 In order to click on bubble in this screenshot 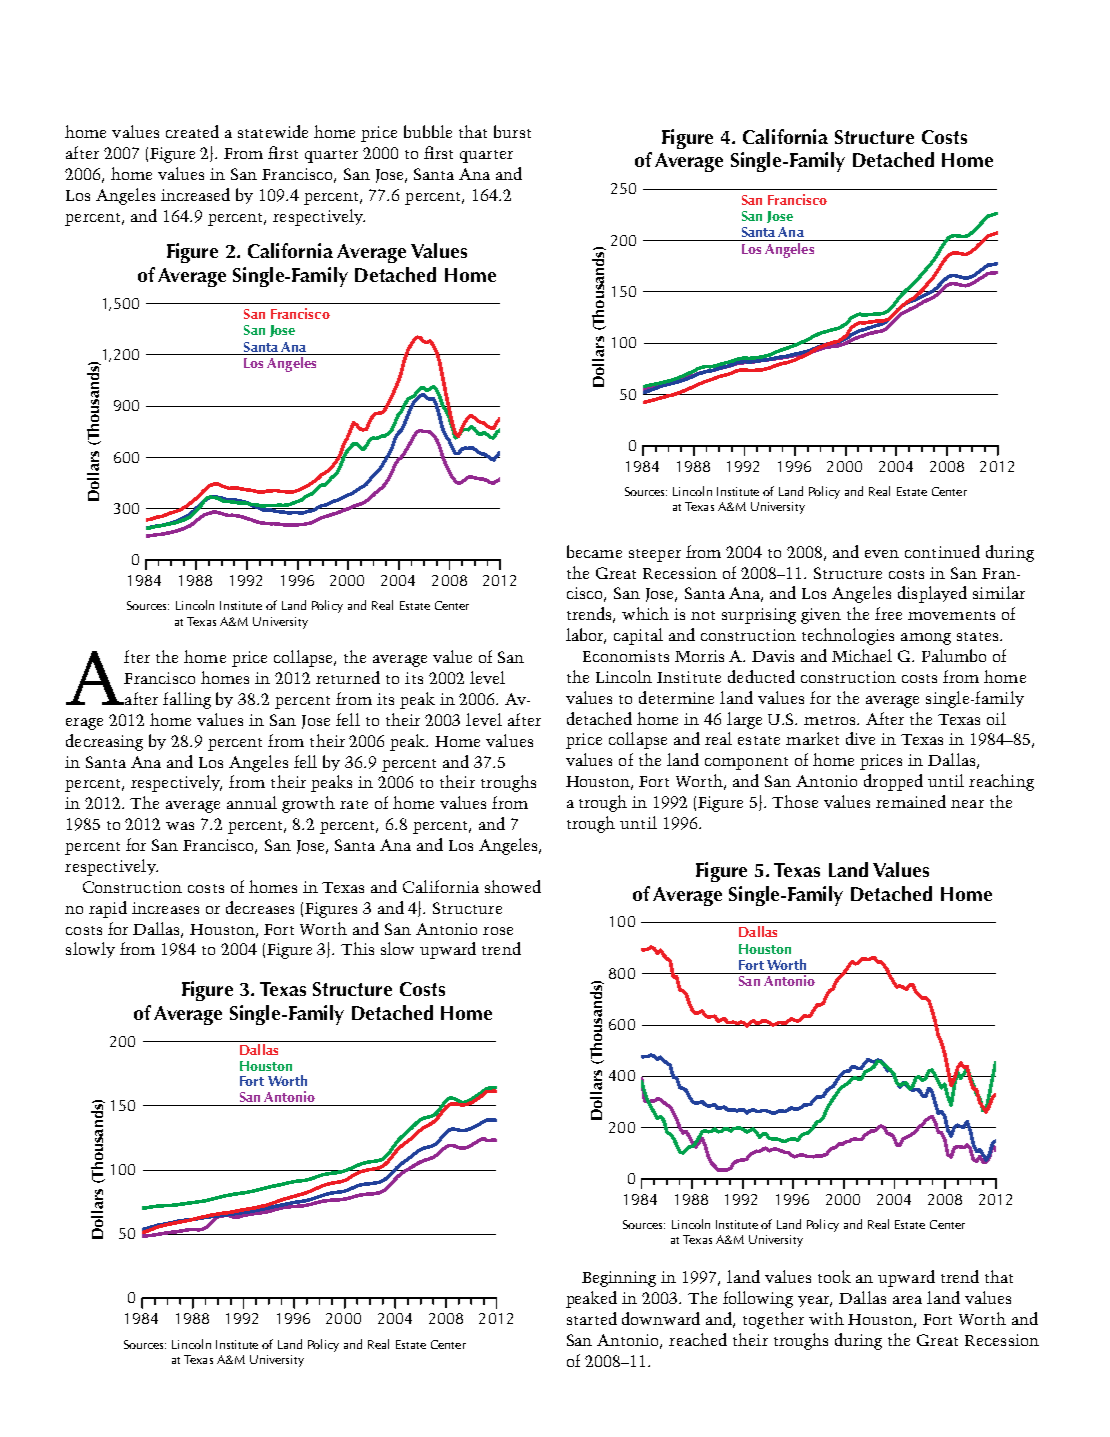, I will do `click(428, 131)`.
